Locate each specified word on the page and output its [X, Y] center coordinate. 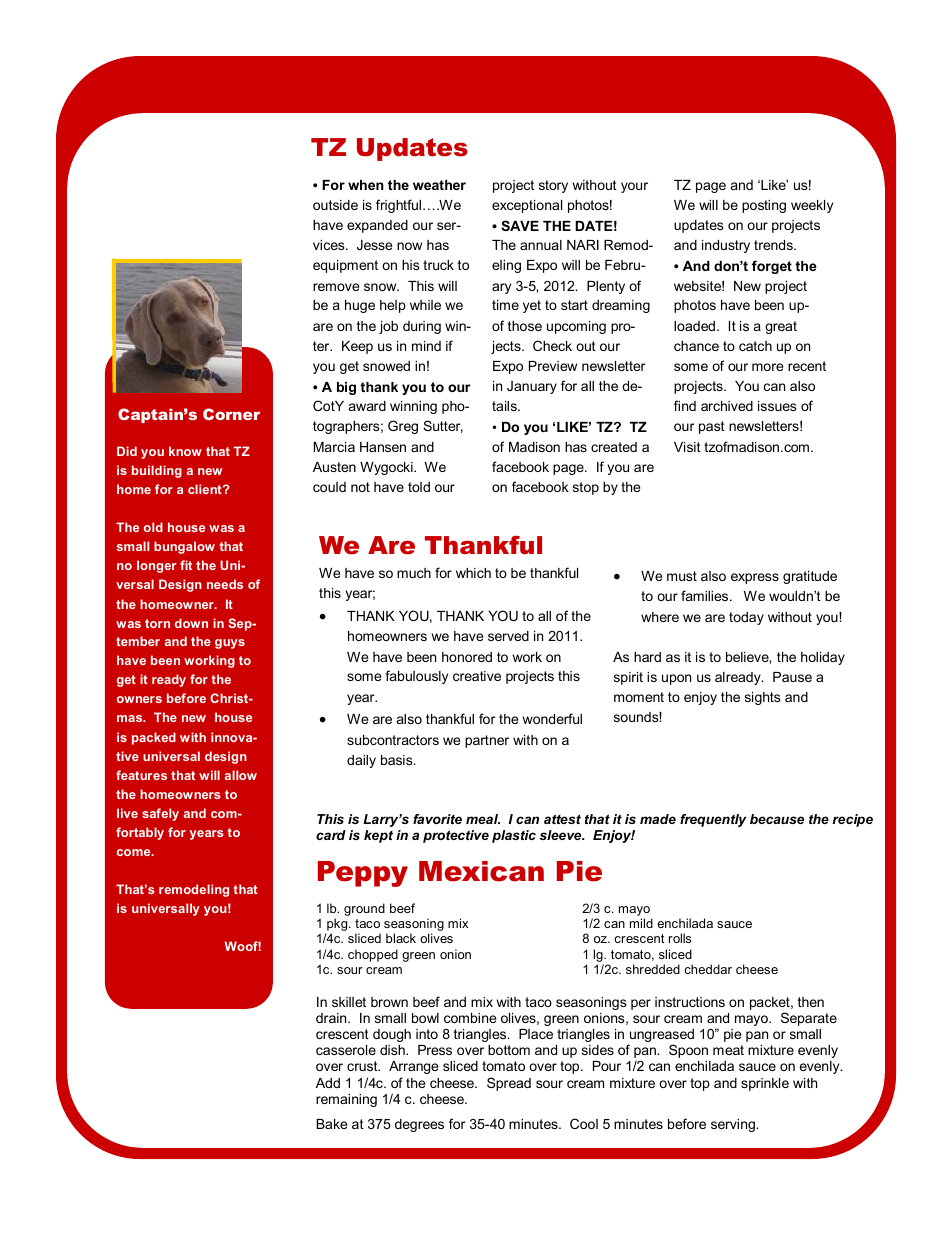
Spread [509, 1084]
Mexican [481, 871]
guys [230, 644]
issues [777, 406]
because [777, 819]
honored [467, 657]
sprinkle [765, 1084]
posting [764, 206]
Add [328, 1083]
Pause [792, 677]
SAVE [520, 225]
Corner [231, 414]
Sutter [443, 426]
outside [335, 205]
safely [160, 814]
